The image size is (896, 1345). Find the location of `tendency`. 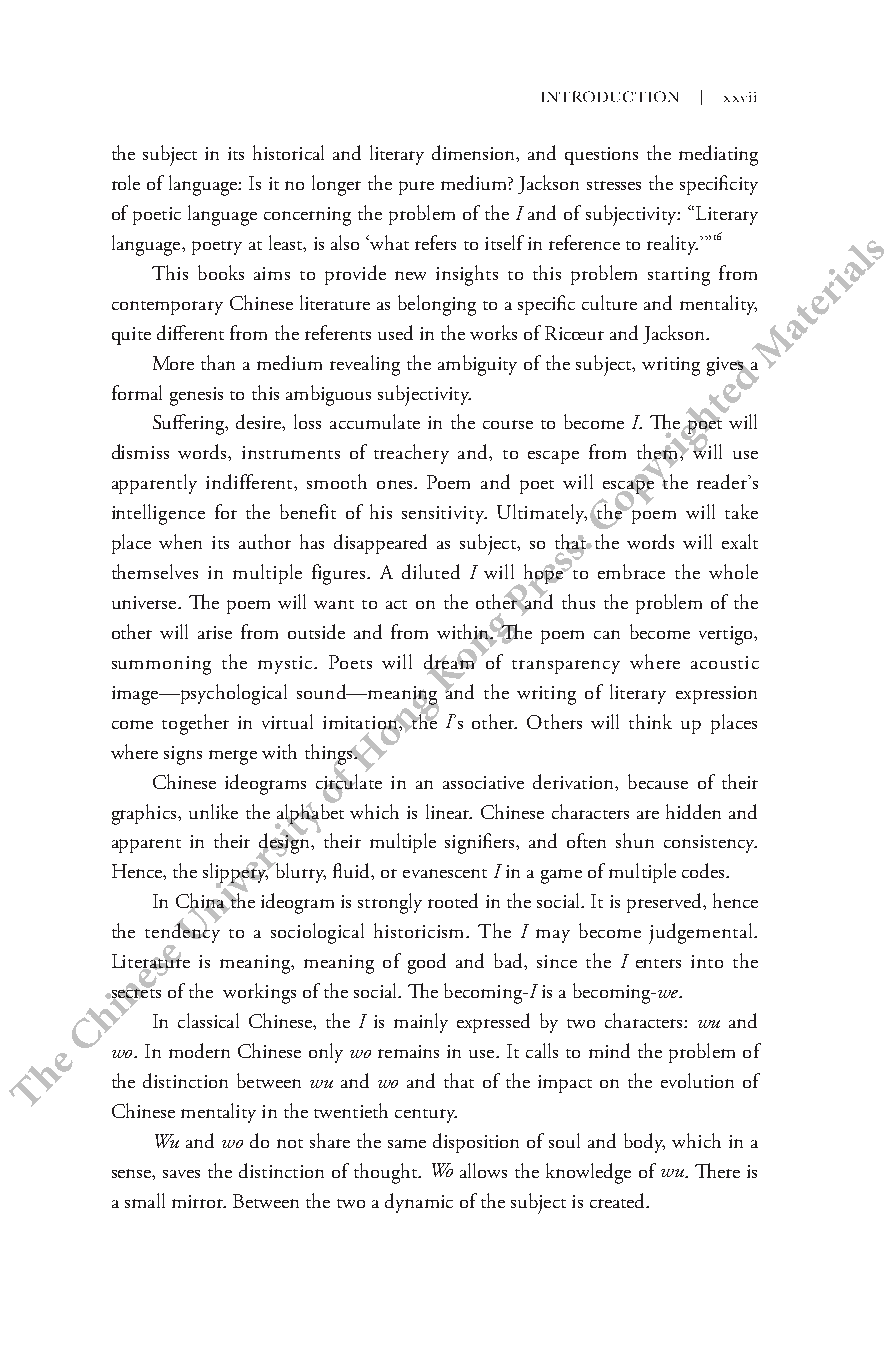

tendency is located at coordinates (182, 933).
